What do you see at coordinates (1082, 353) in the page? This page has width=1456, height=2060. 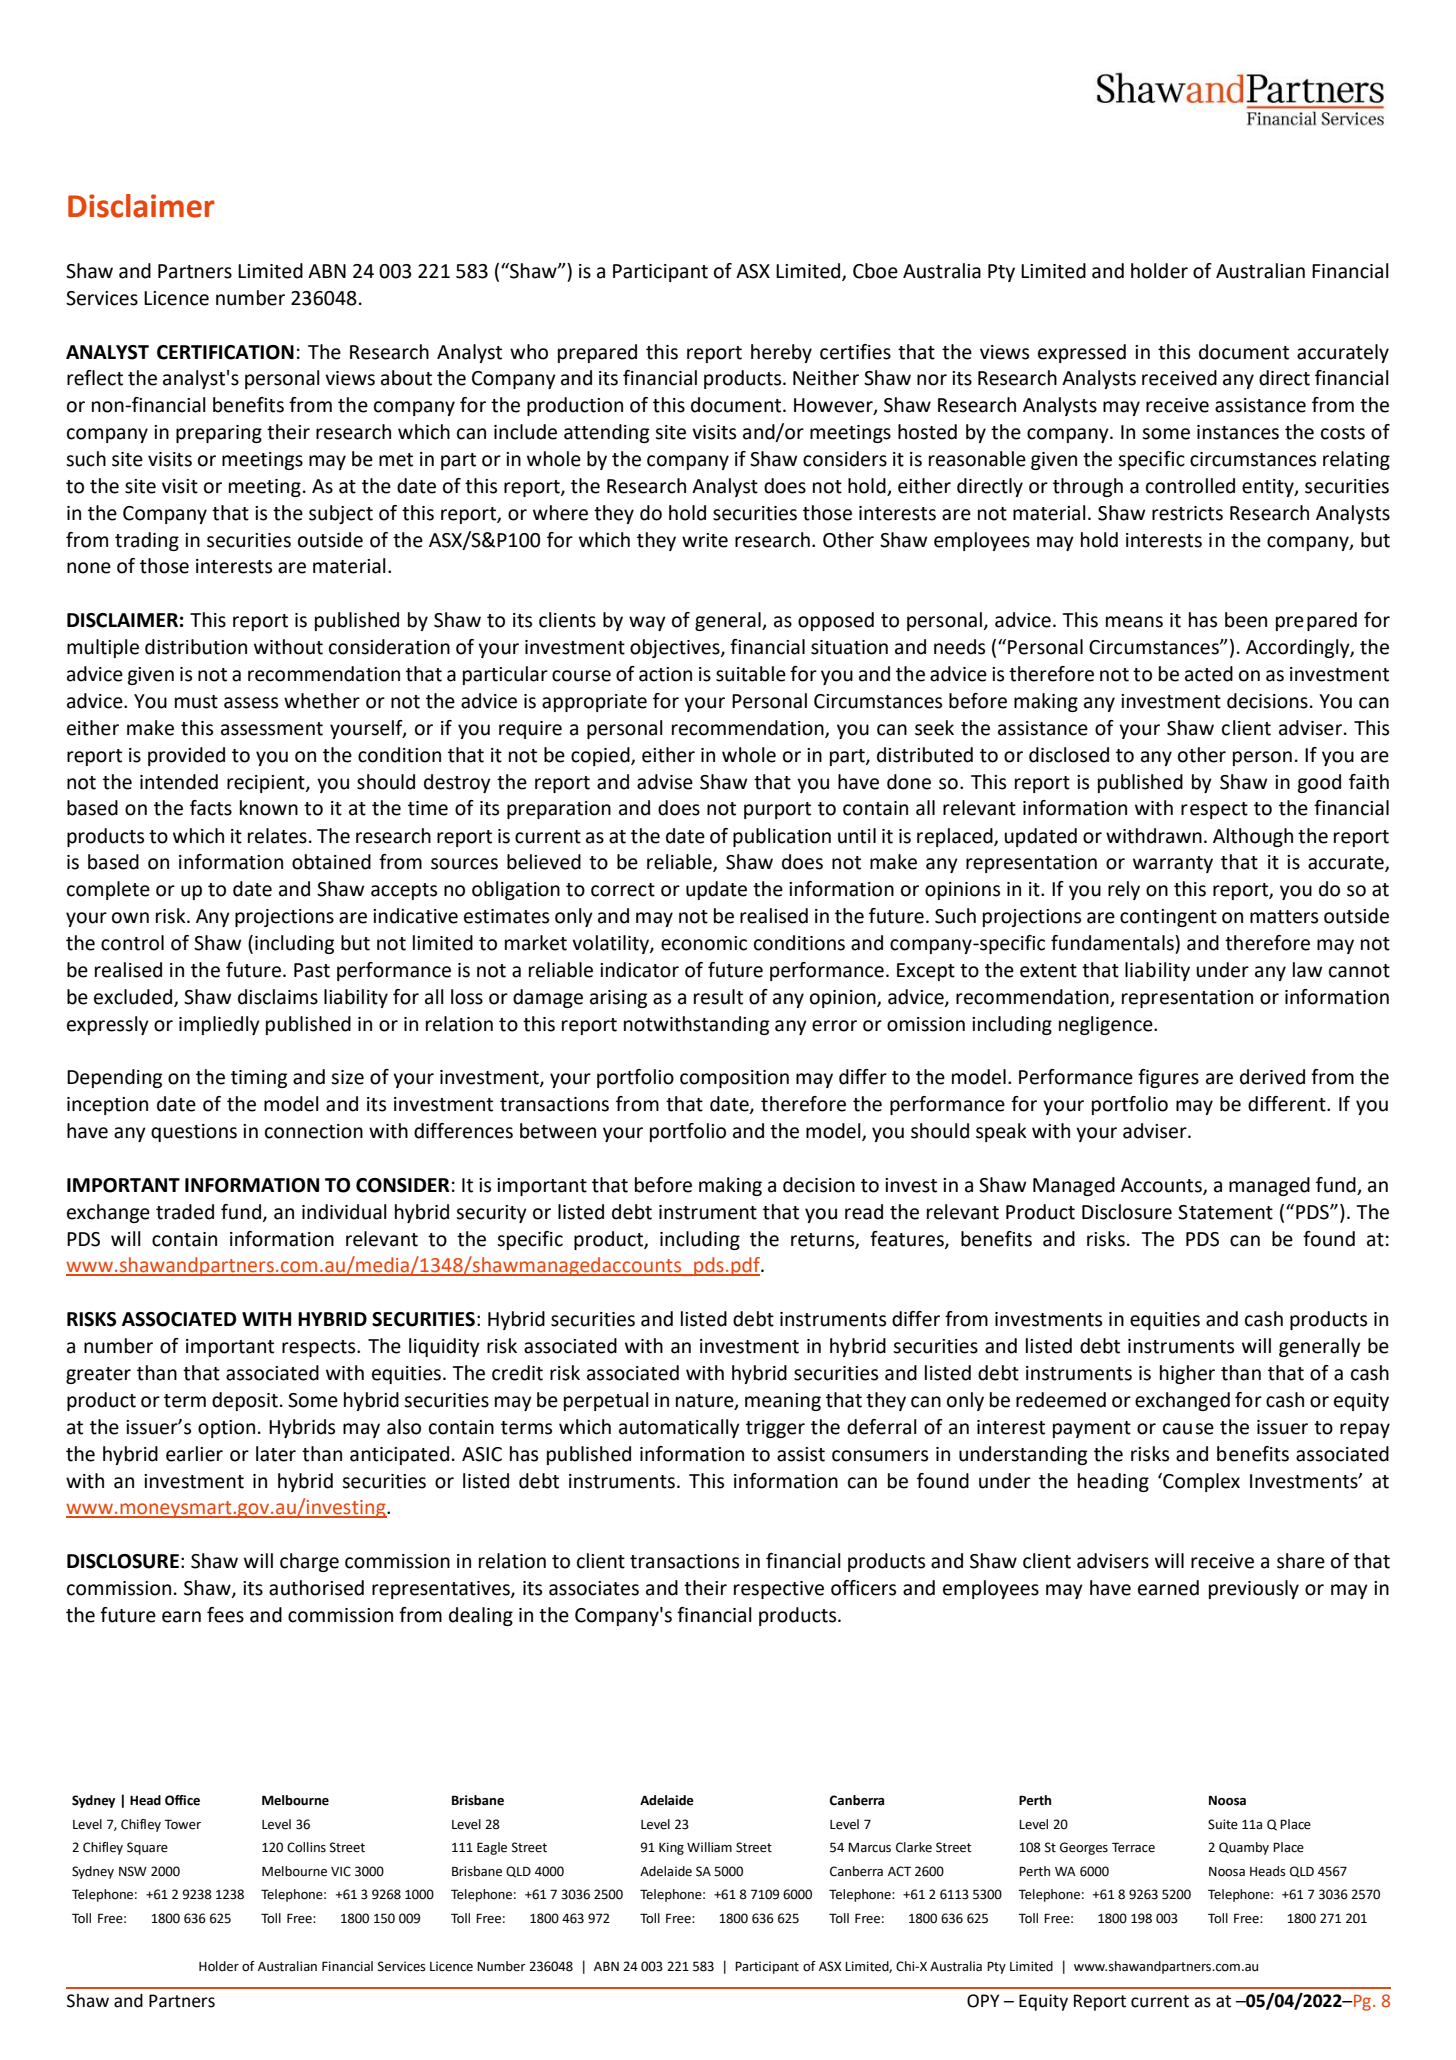 I see `expressed` at bounding box center [1082, 353].
